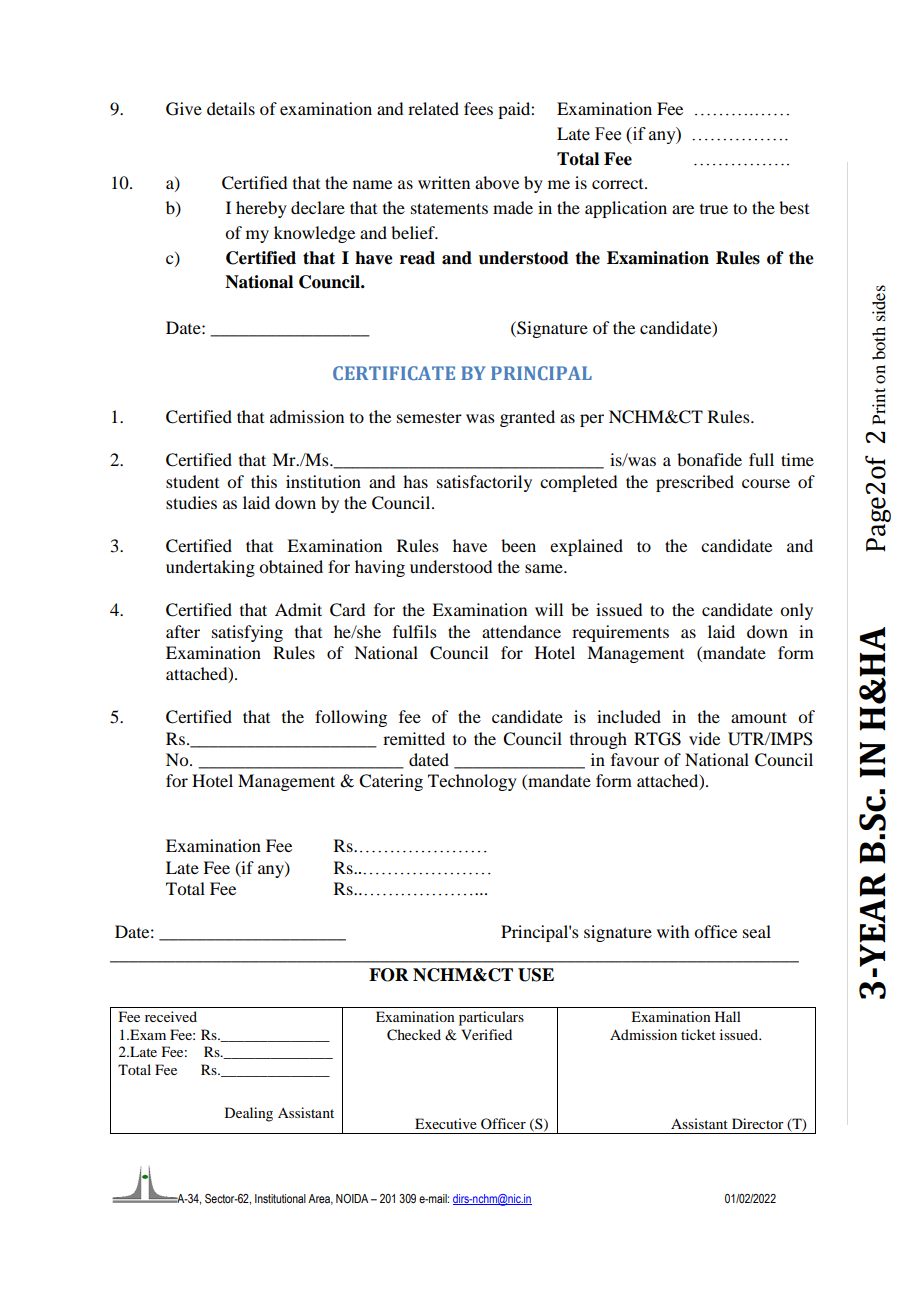  I want to click on Dealing, so click(249, 1114).
